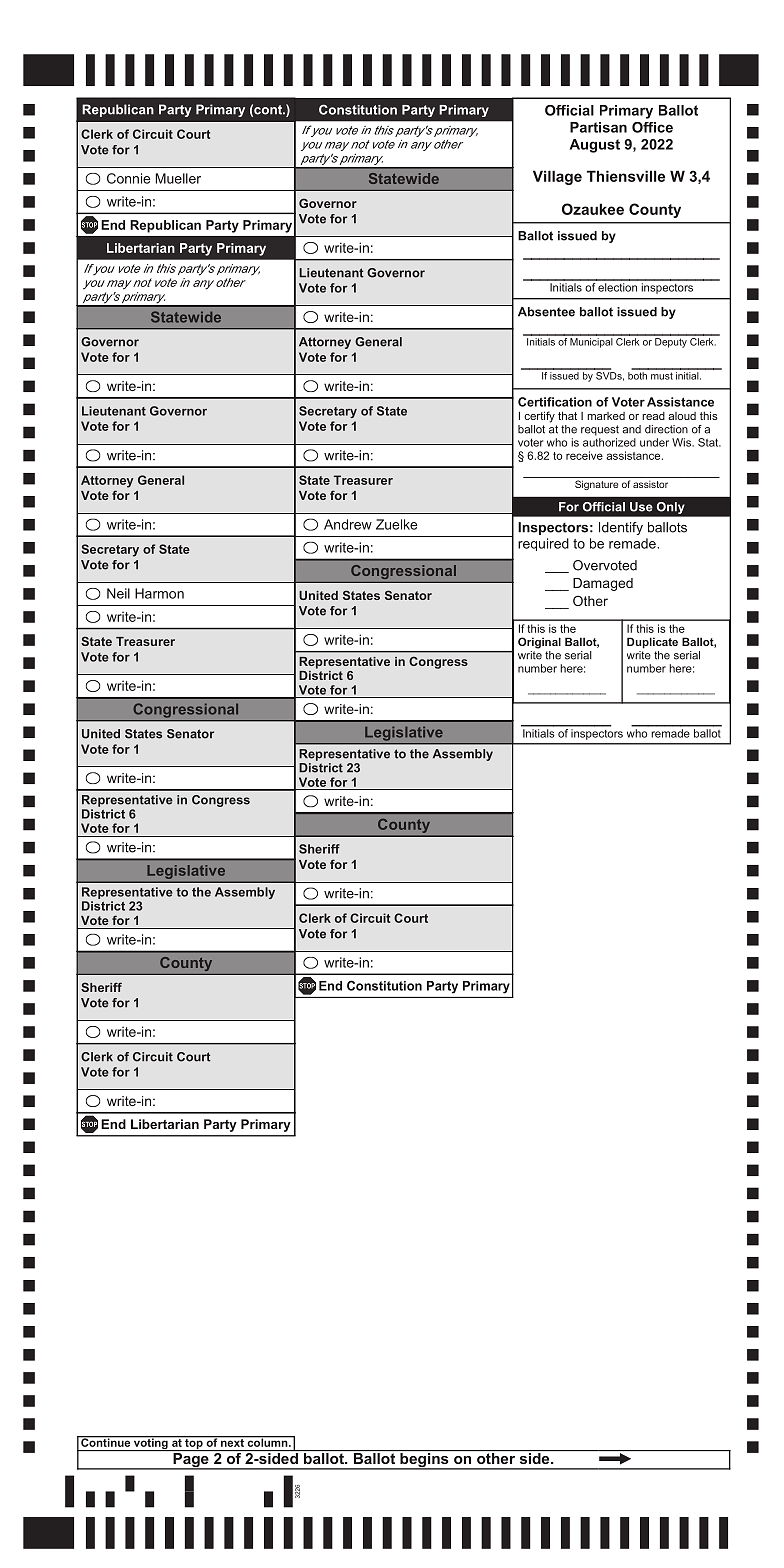 Image resolution: width=784 pixels, height=1568 pixels. Describe the element at coordinates (159, 593) in the image. I see `Harmon` at that location.
